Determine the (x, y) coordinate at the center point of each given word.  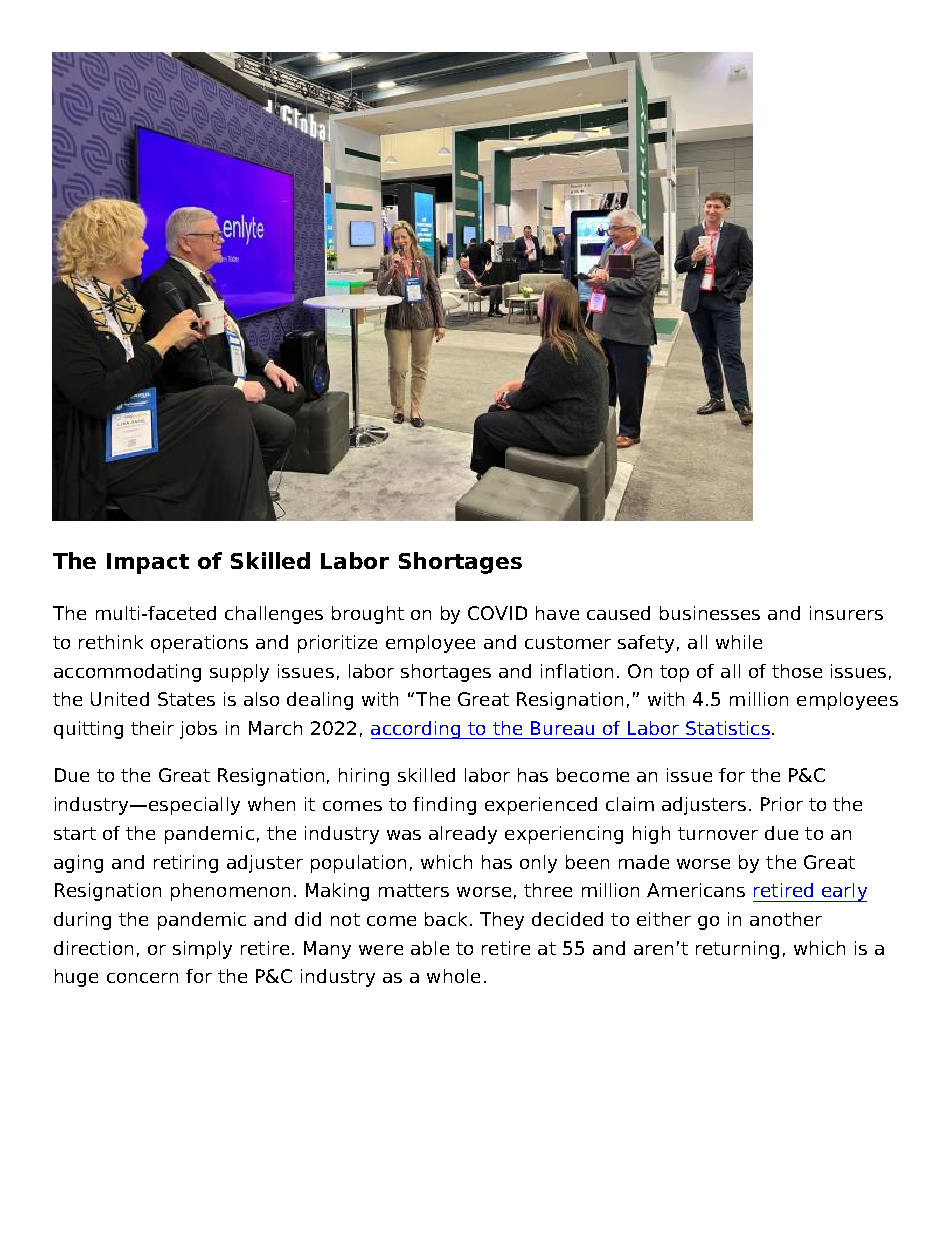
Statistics (728, 728)
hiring (364, 777)
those (797, 671)
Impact (148, 563)
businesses (710, 613)
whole (453, 976)
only (538, 864)
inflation (577, 671)
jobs (198, 730)
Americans (696, 890)
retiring (186, 864)
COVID (497, 613)
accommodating (127, 673)
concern (142, 978)
